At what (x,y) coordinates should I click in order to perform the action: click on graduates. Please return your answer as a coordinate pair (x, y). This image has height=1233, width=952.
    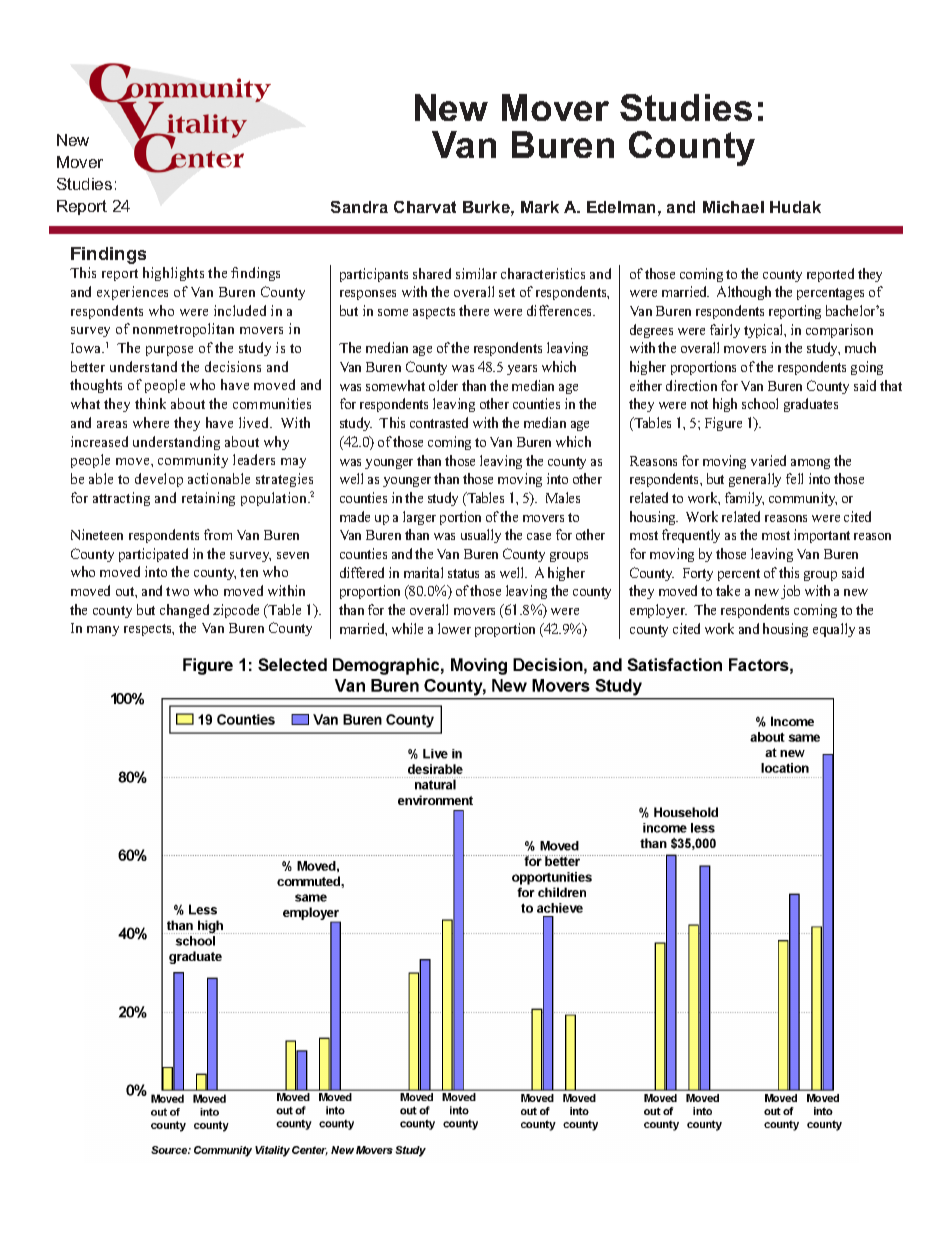
    Looking at the image, I should click on (811, 405).
